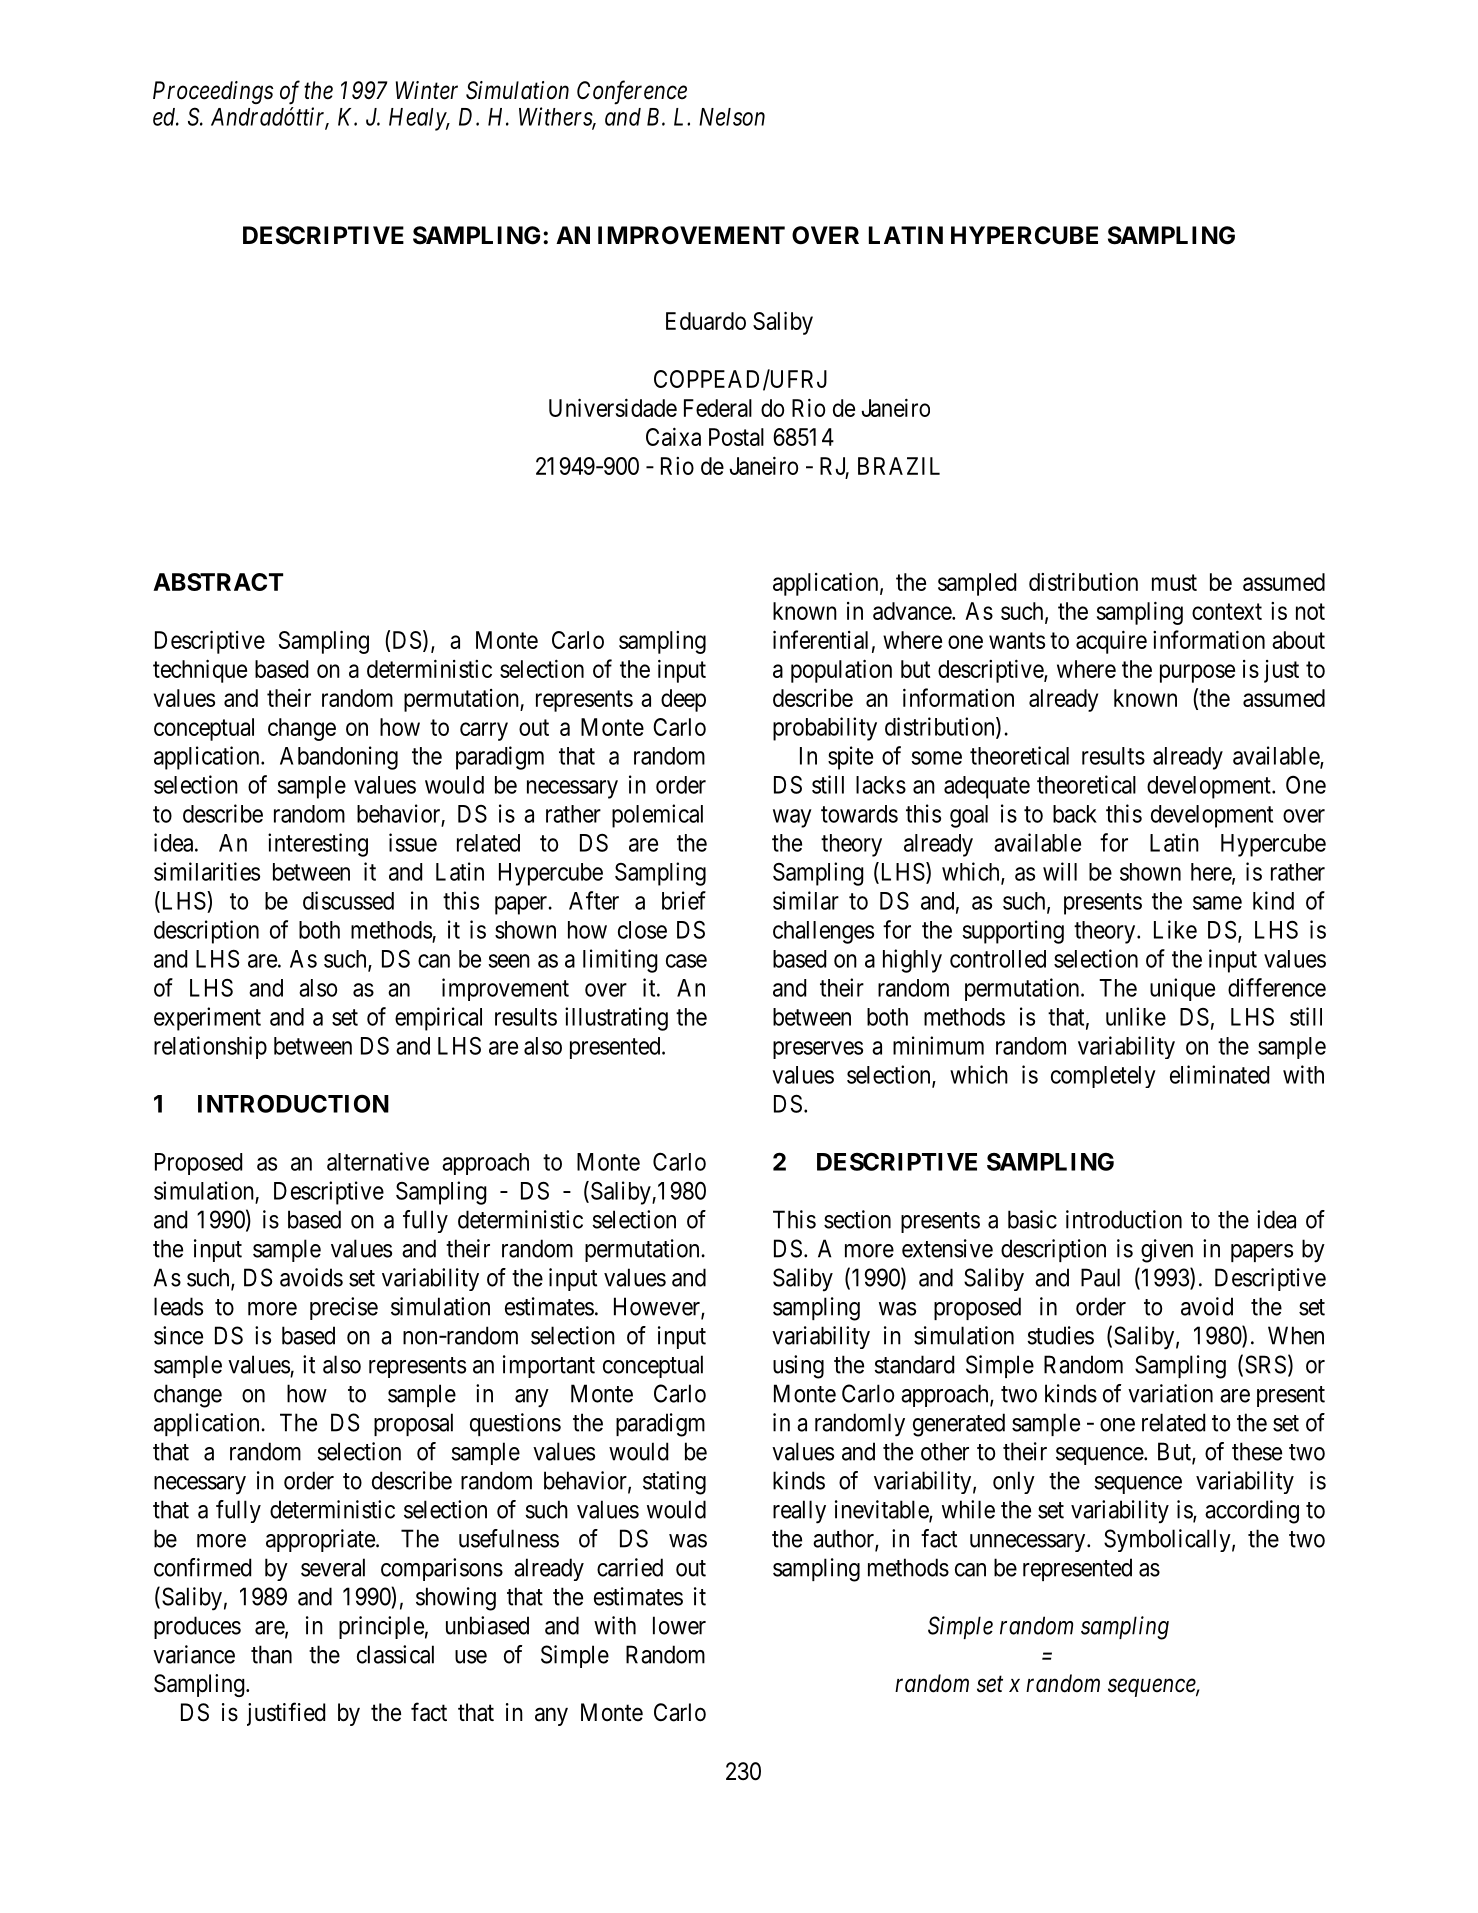 This image has width=1478, height=1913. What do you see at coordinates (706, 321) in the image?
I see `Eduardo` at bounding box center [706, 321].
